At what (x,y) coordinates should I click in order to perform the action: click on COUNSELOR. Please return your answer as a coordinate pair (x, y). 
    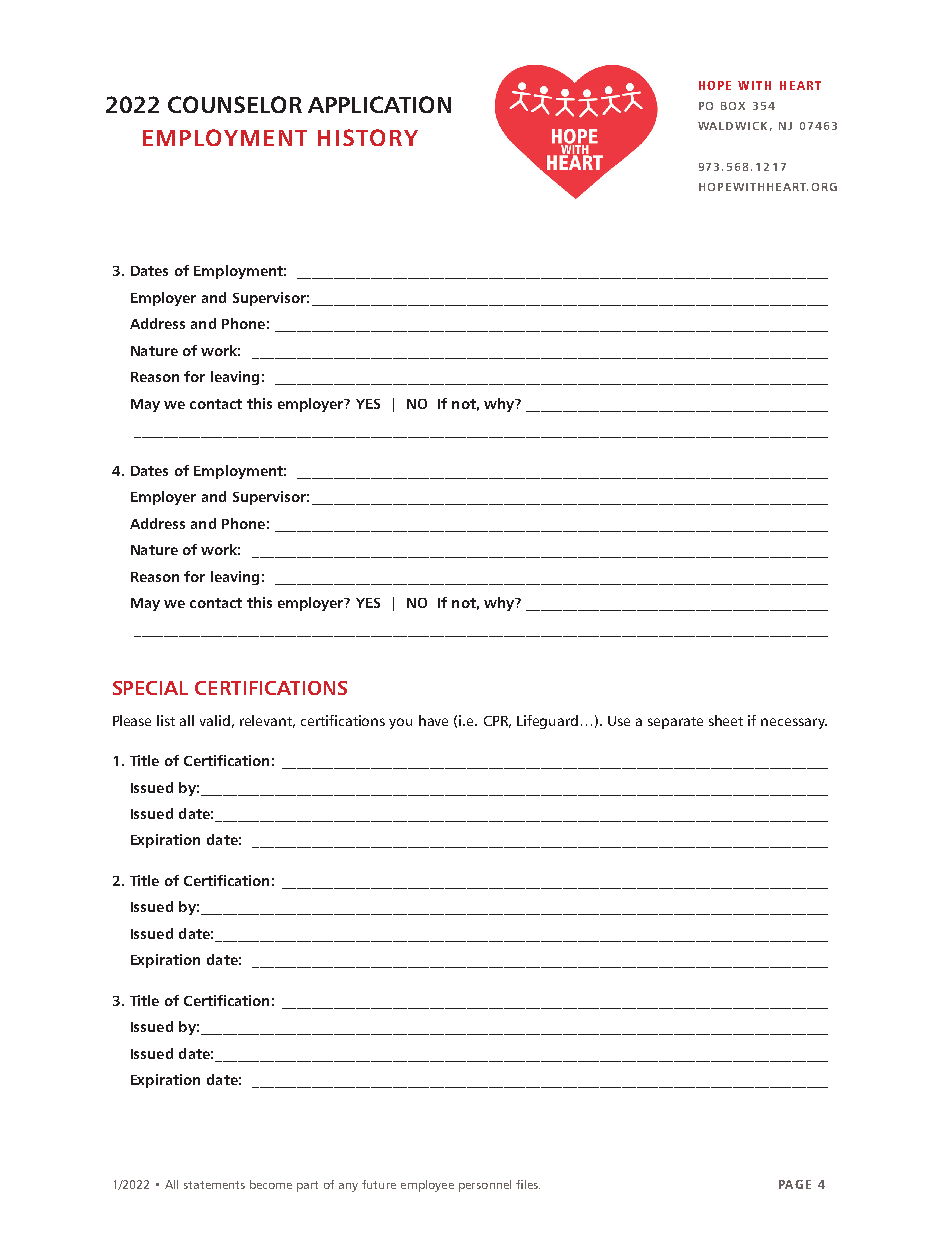
    Looking at the image, I should click on (235, 104).
